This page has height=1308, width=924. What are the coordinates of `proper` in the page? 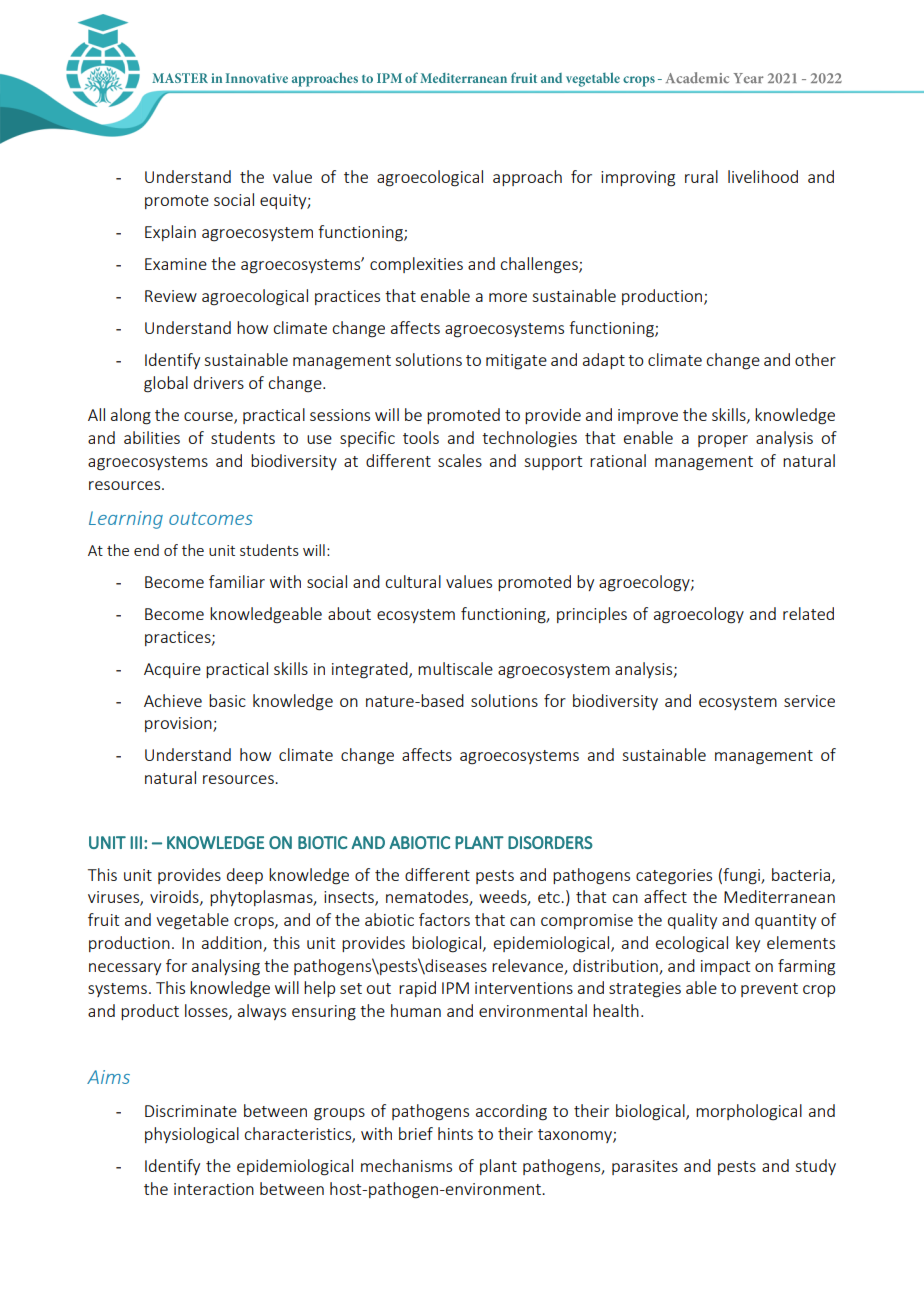 It's located at (723, 441).
